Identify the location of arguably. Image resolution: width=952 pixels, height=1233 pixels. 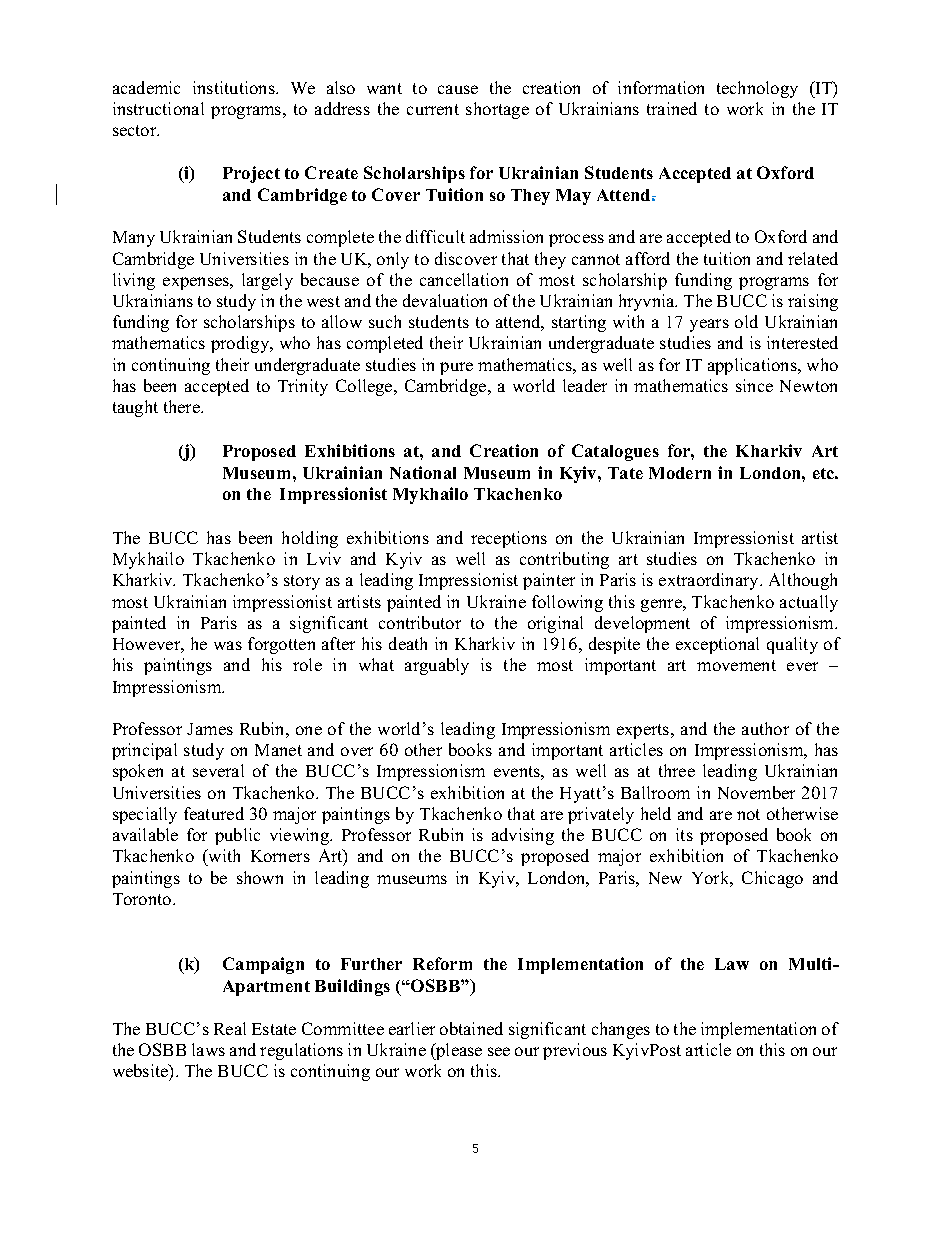
(437, 666).
